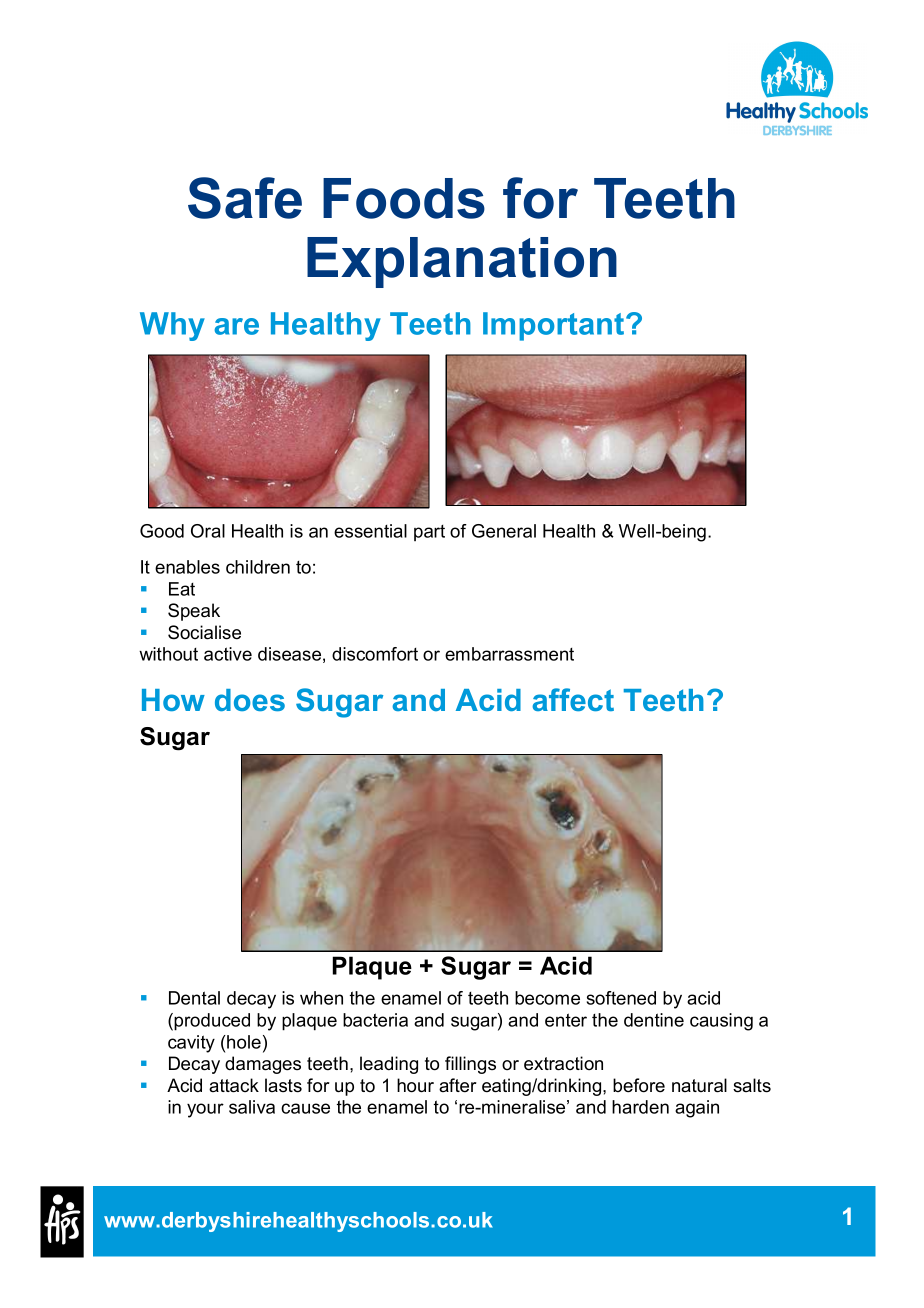 The height and width of the screenshot is (1308, 924). What do you see at coordinates (462, 262) in the screenshot?
I see `Explanation` at bounding box center [462, 262].
